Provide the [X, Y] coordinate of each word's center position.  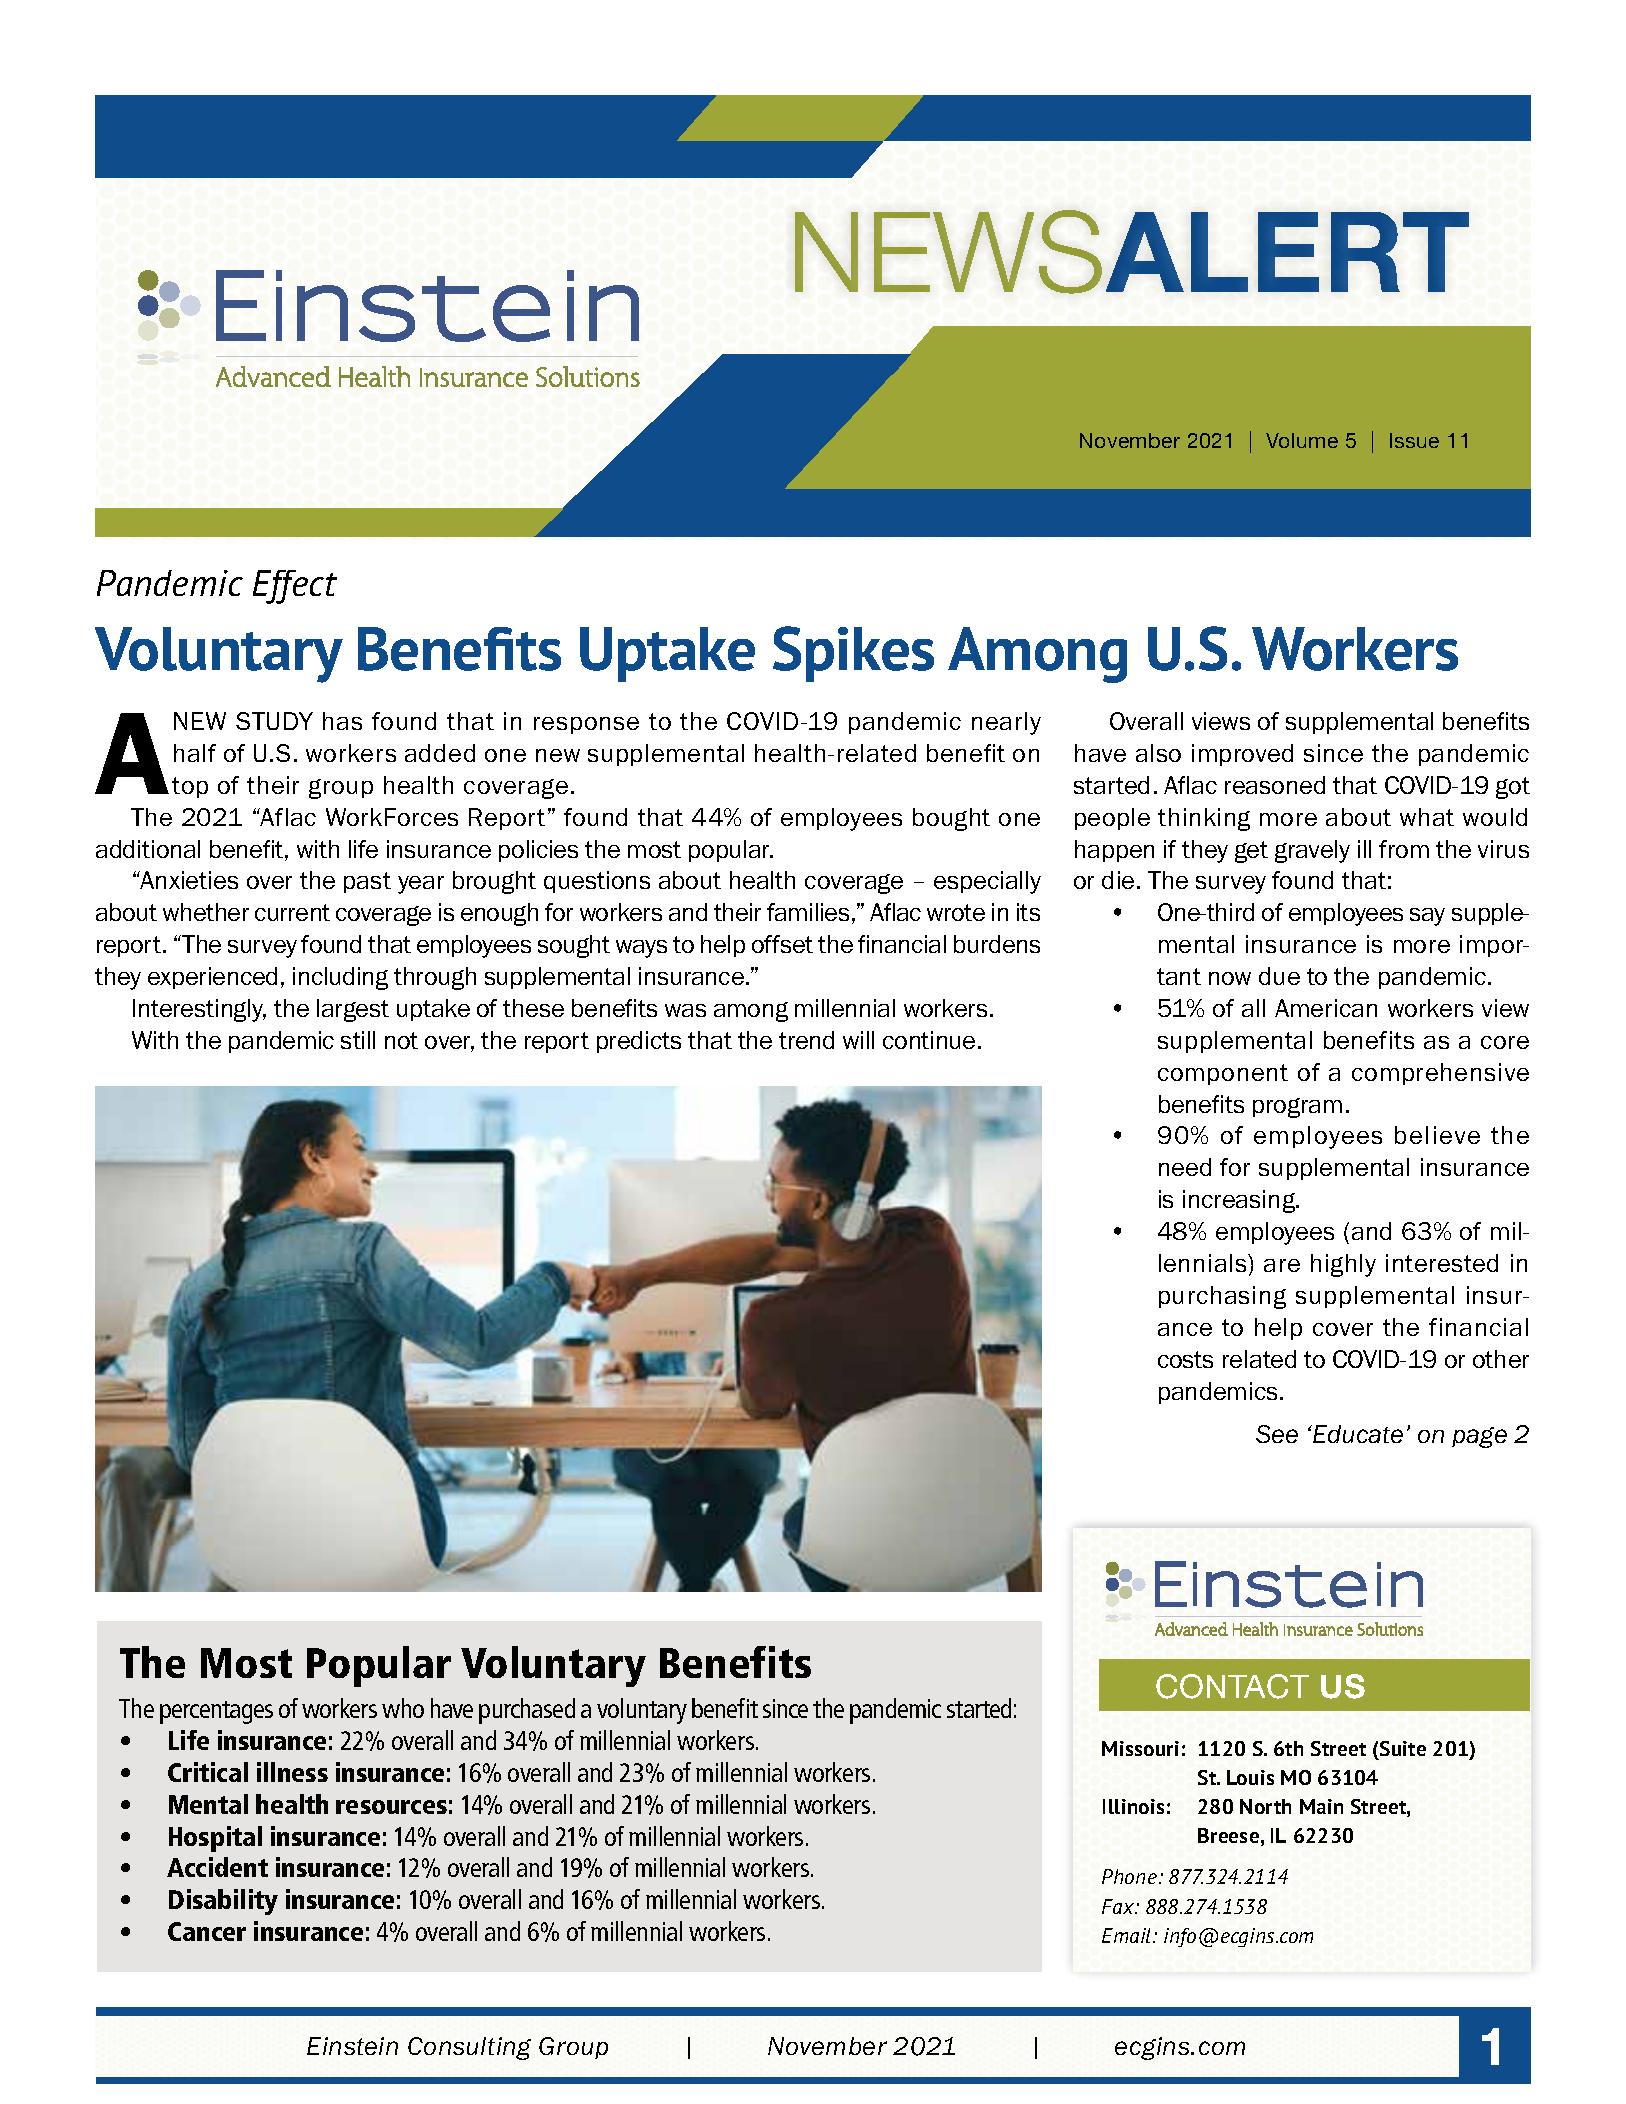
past [367, 882]
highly [1343, 1265]
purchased [527, 1711]
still [358, 1040]
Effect [295, 587]
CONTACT [1232, 1686]
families [808, 912]
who [403, 1708]
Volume [1302, 440]
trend [806, 1040]
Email [1128, 1935]
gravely [1312, 851]
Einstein [352, 2046]
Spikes [853, 654]
